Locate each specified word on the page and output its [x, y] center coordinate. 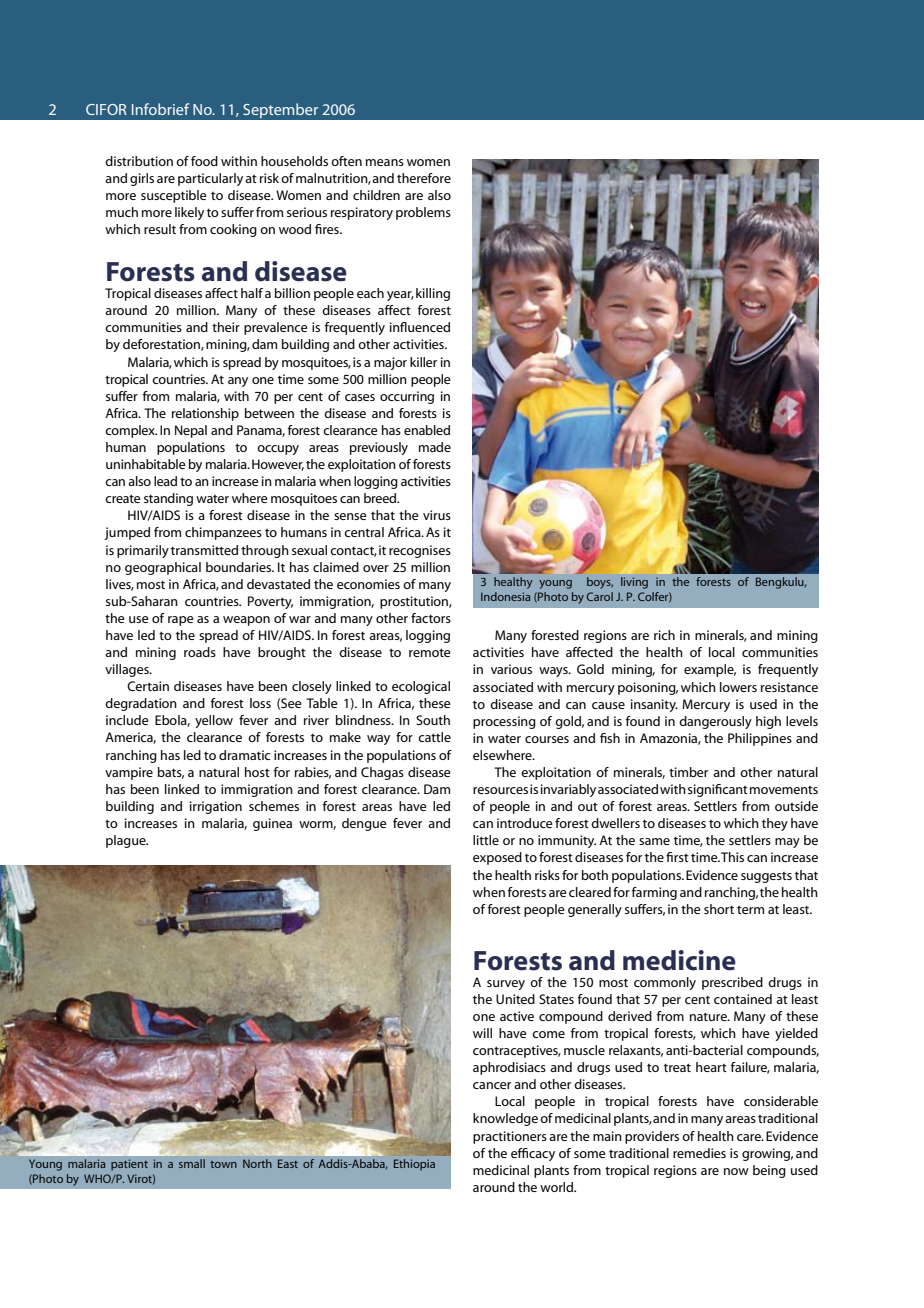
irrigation [216, 807]
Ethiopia [414, 1165]
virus [437, 515]
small [192, 1163]
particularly [210, 179]
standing [168, 499]
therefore [424, 178]
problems [423, 213]
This [732, 857]
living [634, 583]
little [486, 840]
